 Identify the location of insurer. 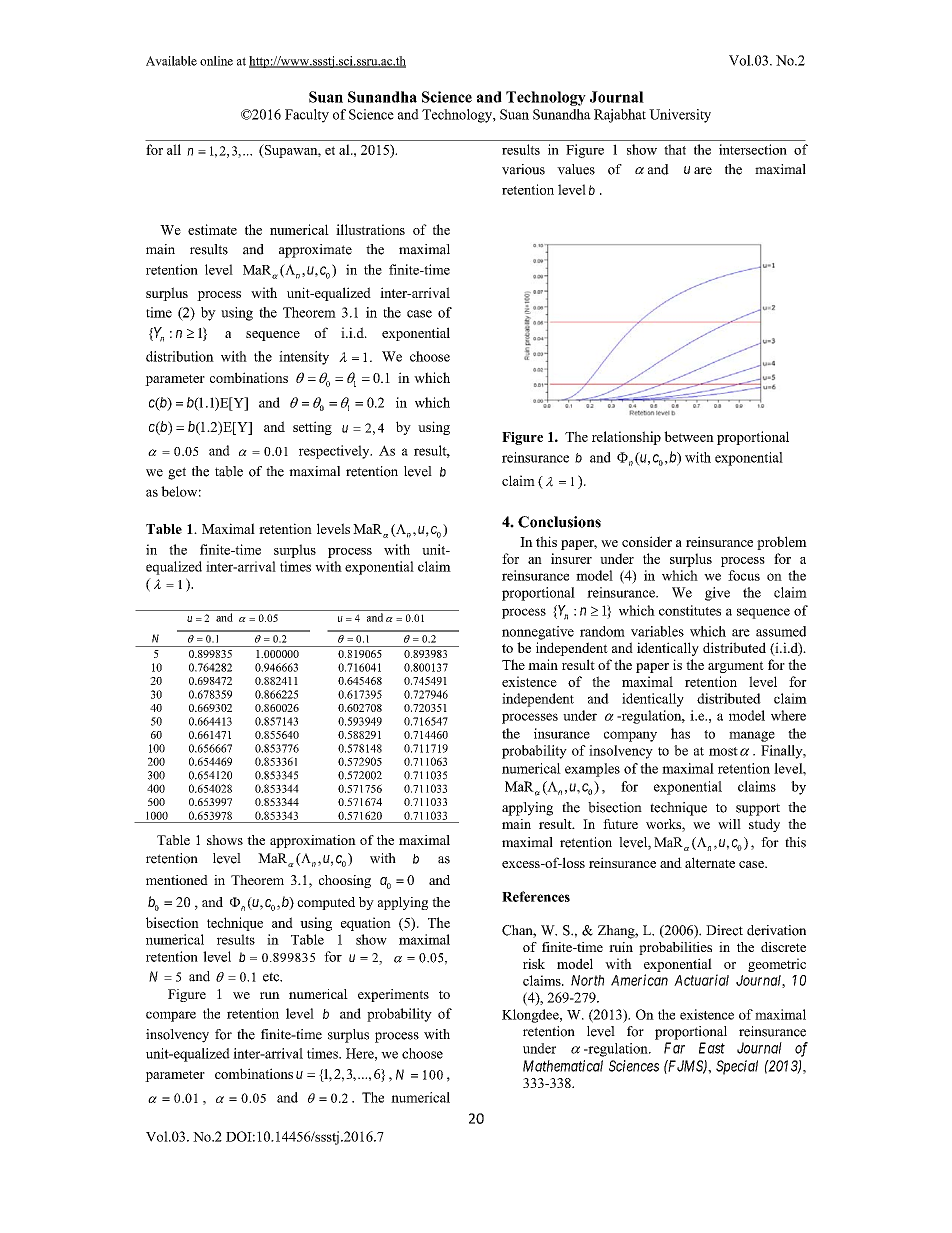
(571, 558).
